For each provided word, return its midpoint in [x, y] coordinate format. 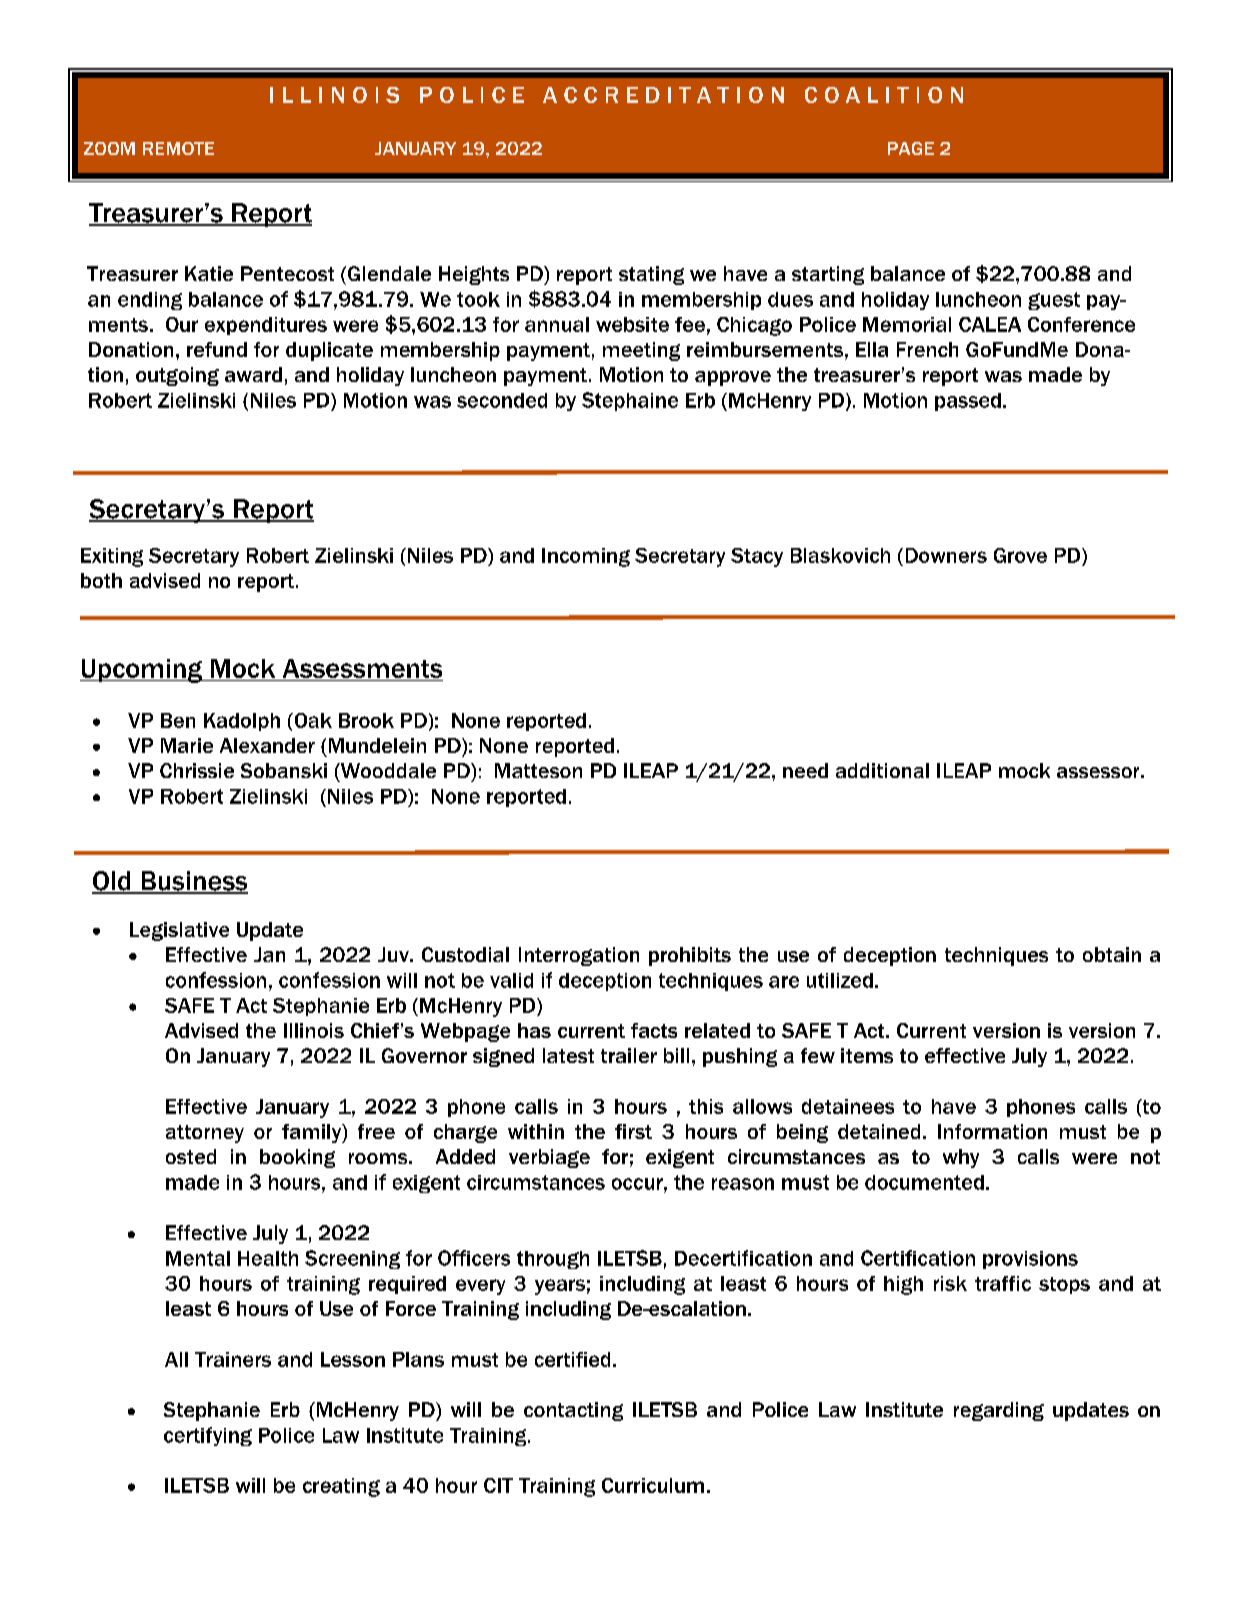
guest [1054, 301]
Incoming [586, 557]
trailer [629, 1055]
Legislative [179, 931]
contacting [573, 1411]
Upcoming [142, 671]
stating [651, 275]
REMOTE [178, 148]
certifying [208, 1436]
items [867, 1055]
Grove [1020, 555]
